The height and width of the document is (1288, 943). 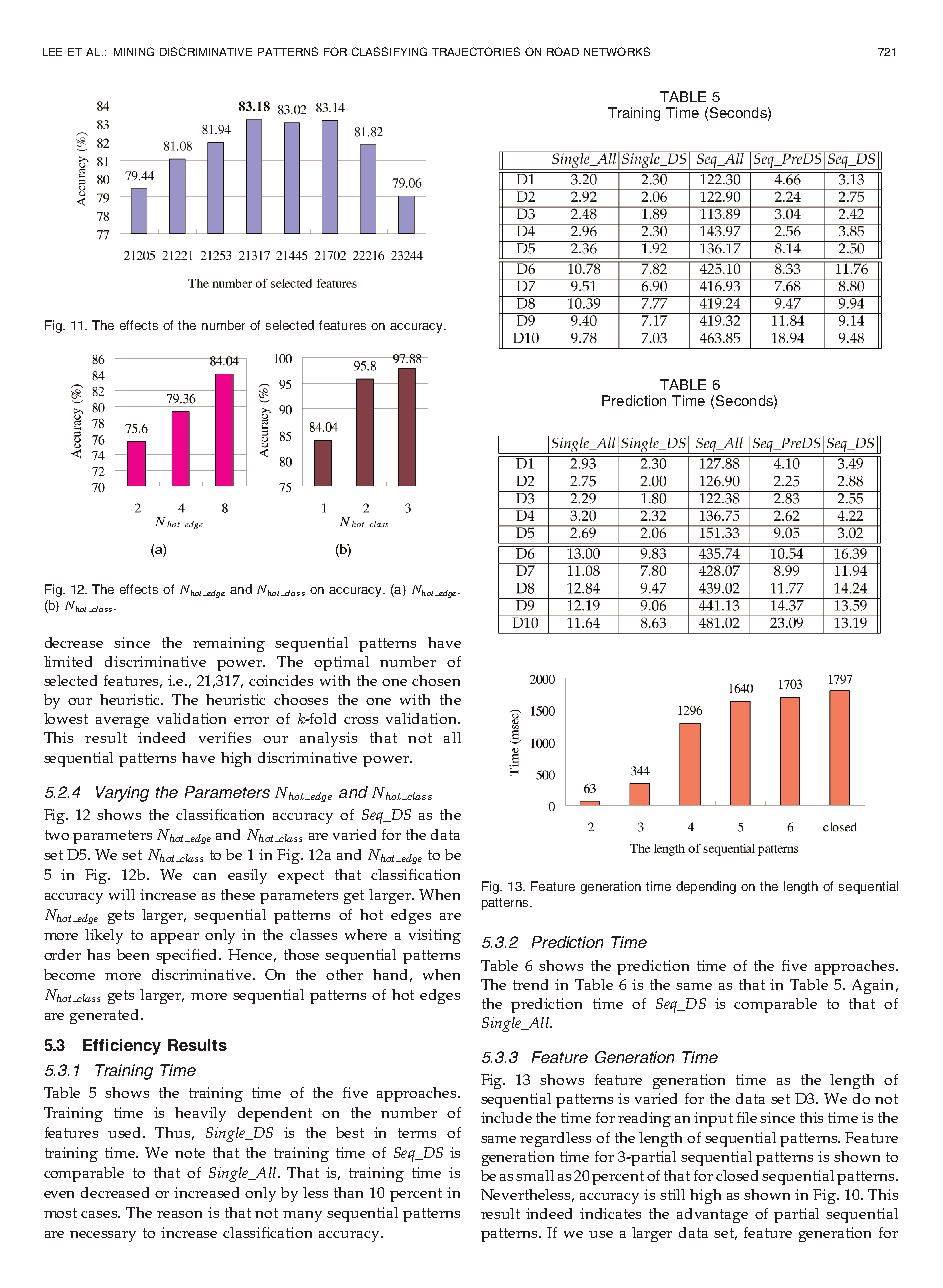 I want to click on depending, so click(x=706, y=887).
